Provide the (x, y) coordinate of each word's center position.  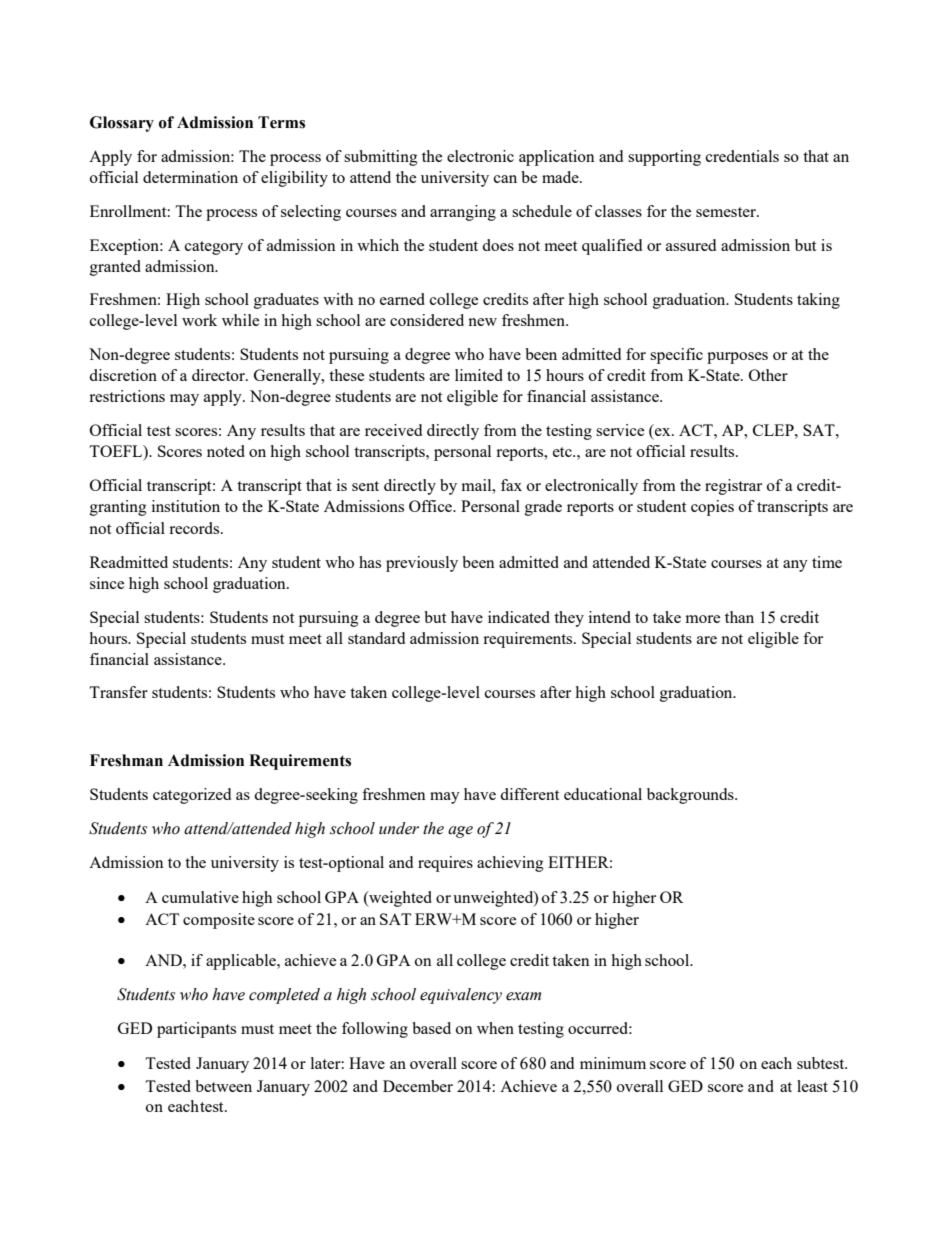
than (739, 617)
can (505, 179)
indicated (519, 617)
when (495, 1028)
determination (190, 177)
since (107, 583)
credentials (742, 156)
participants (196, 1030)
